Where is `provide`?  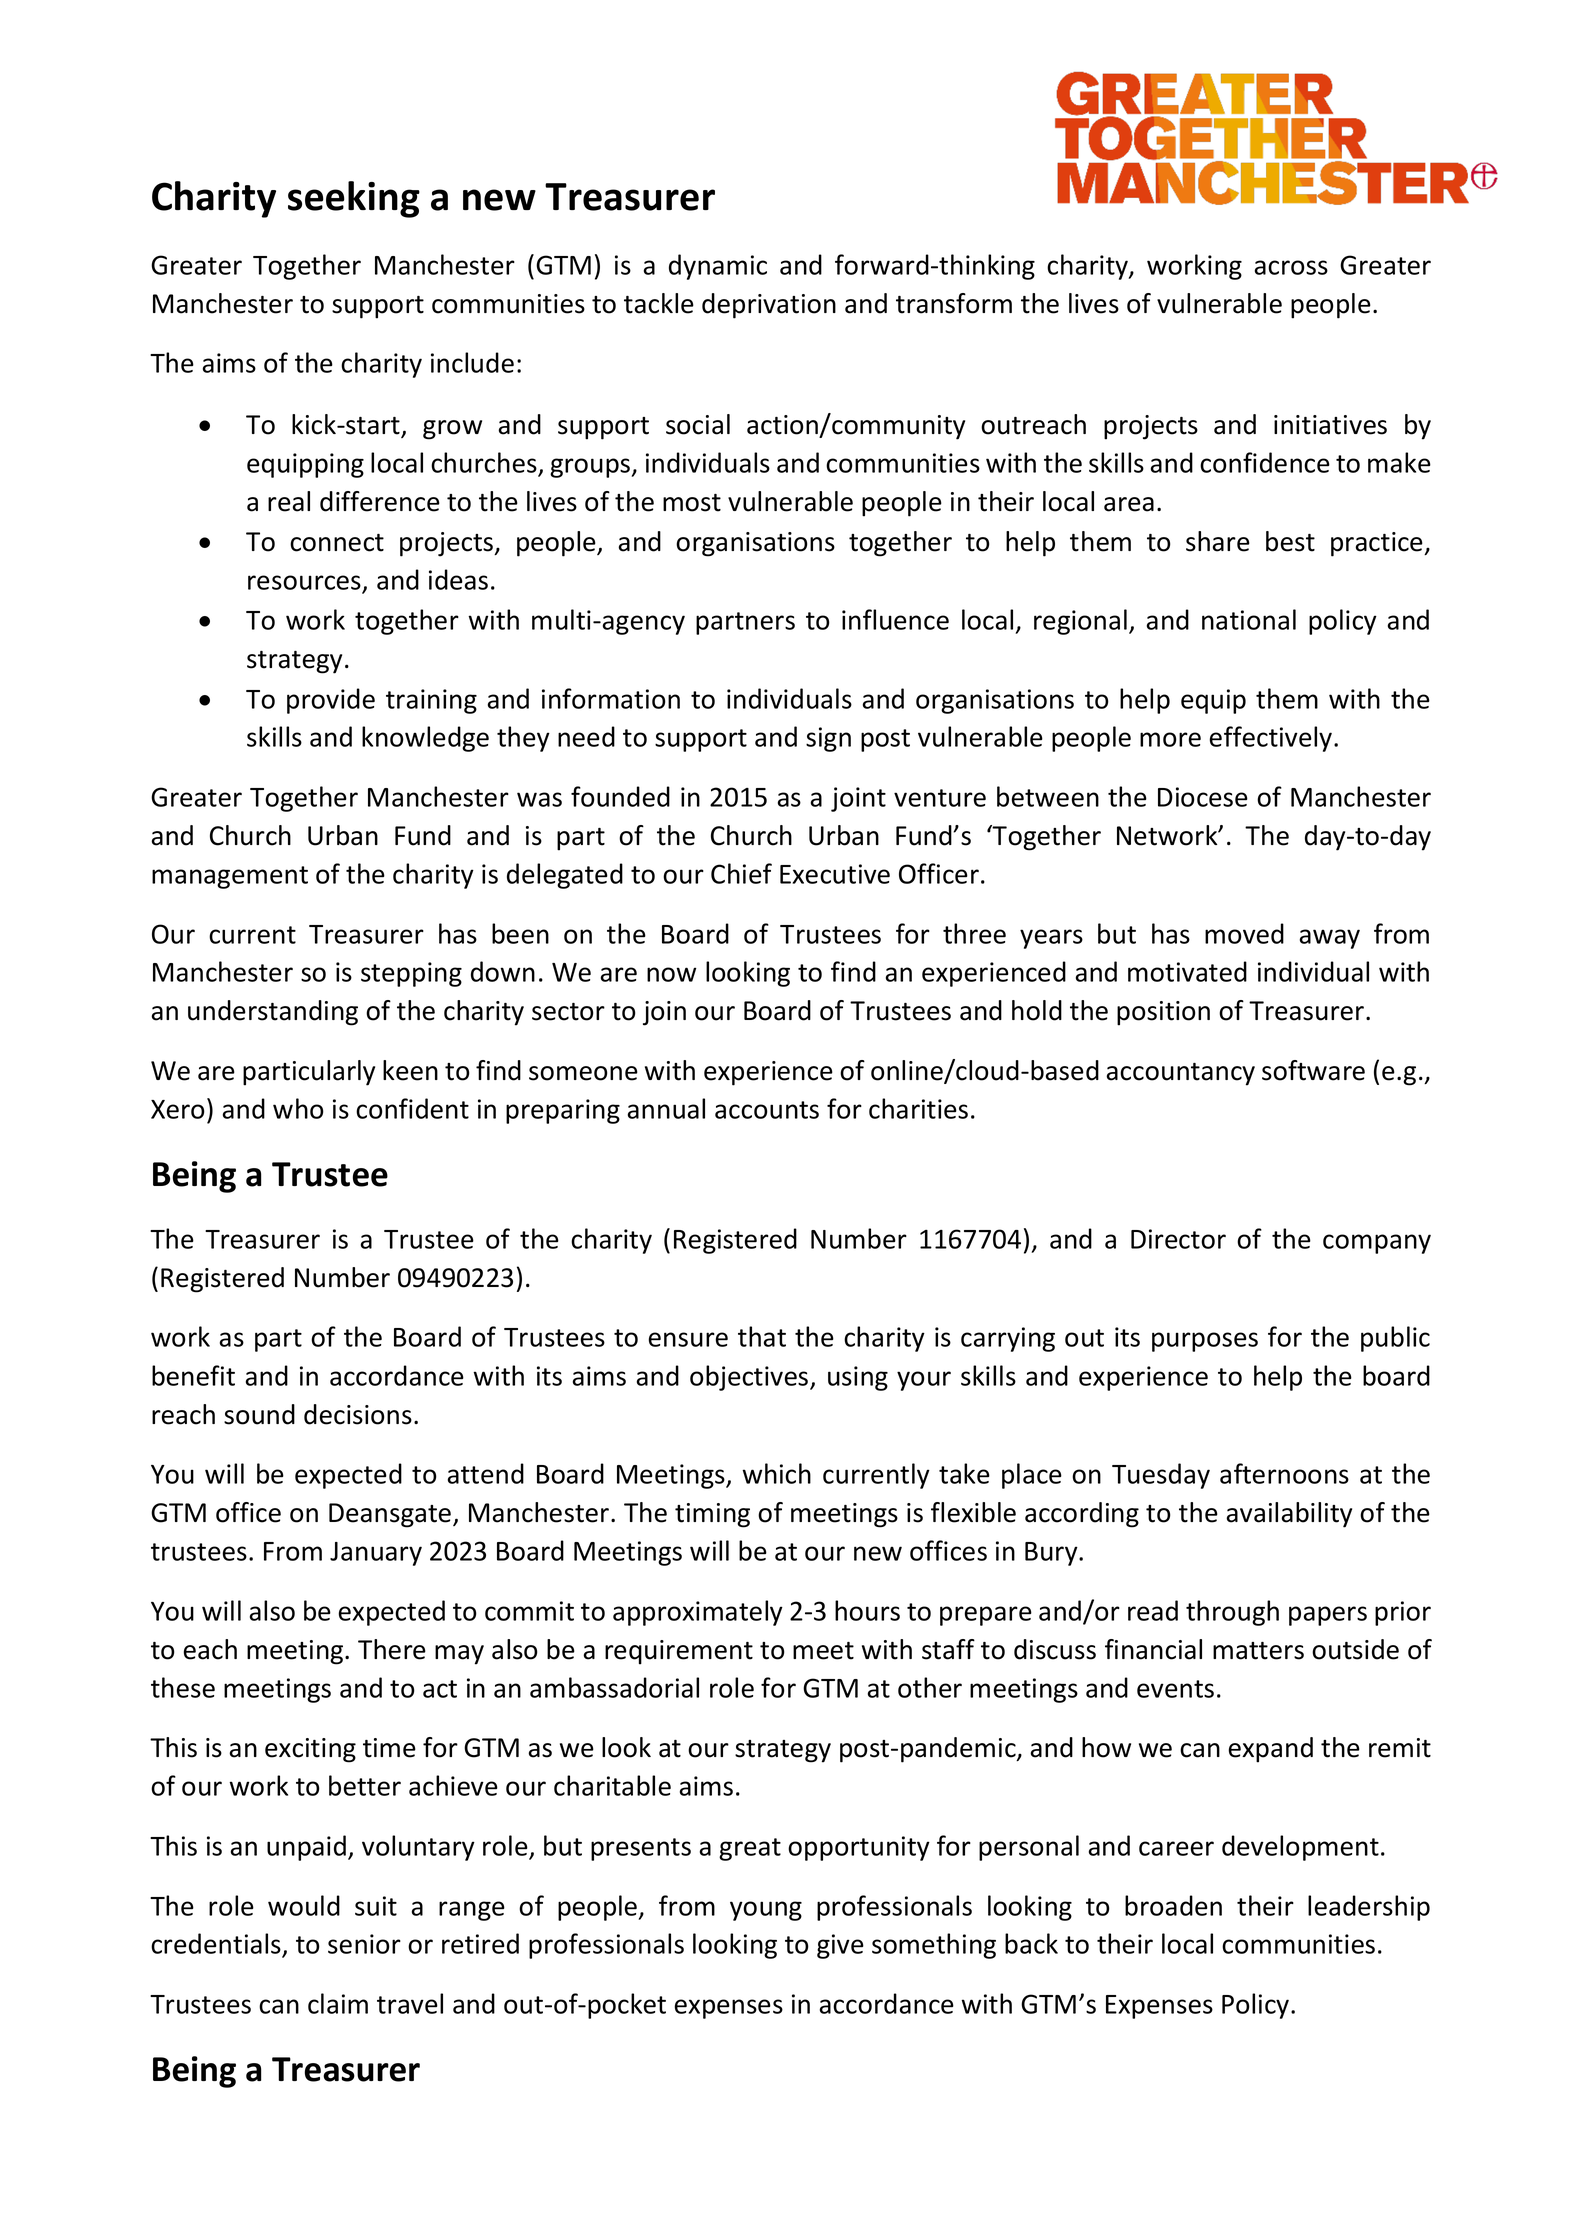 provide is located at coordinates (331, 701).
